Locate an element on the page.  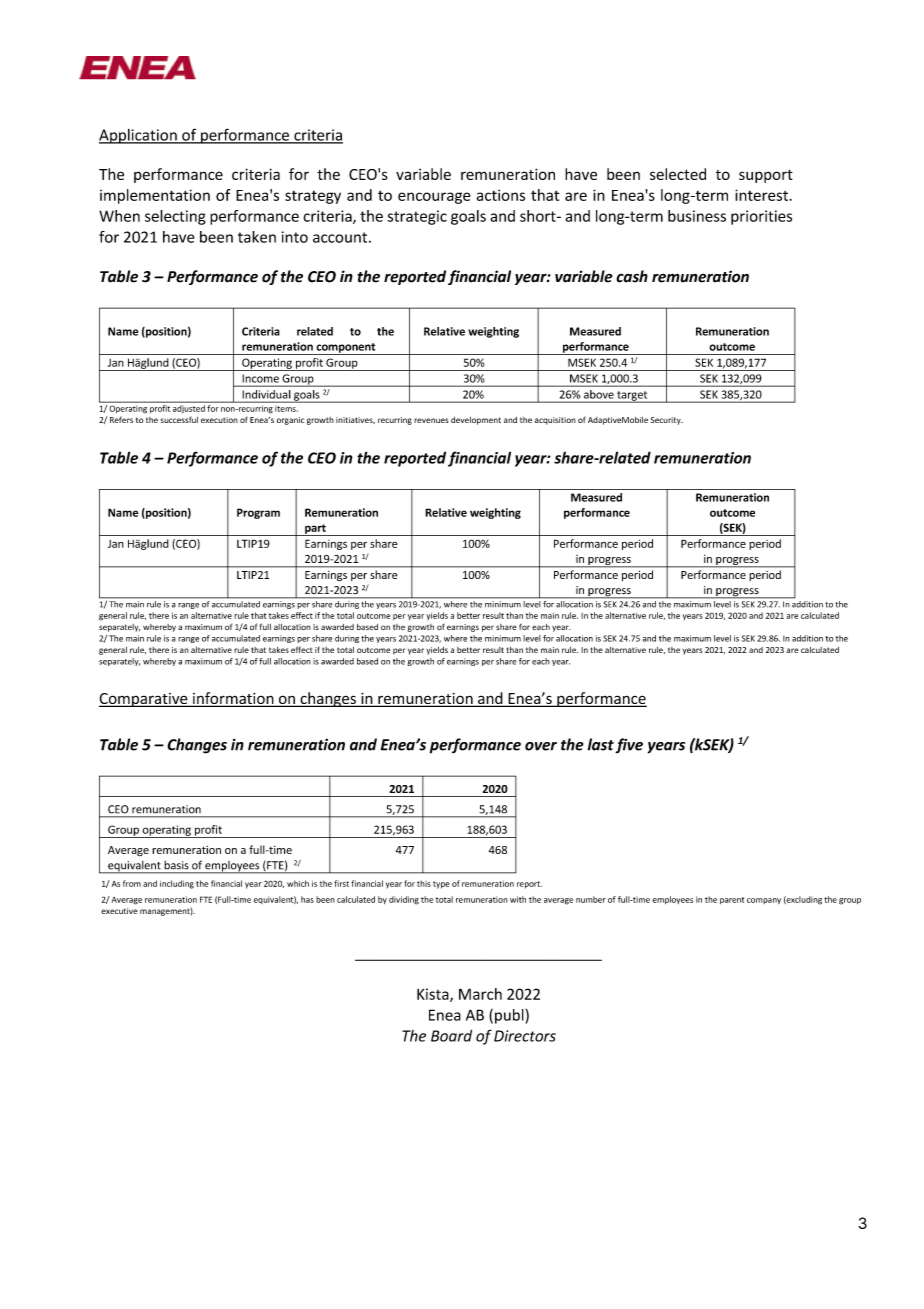
Program is located at coordinates (258, 513).
